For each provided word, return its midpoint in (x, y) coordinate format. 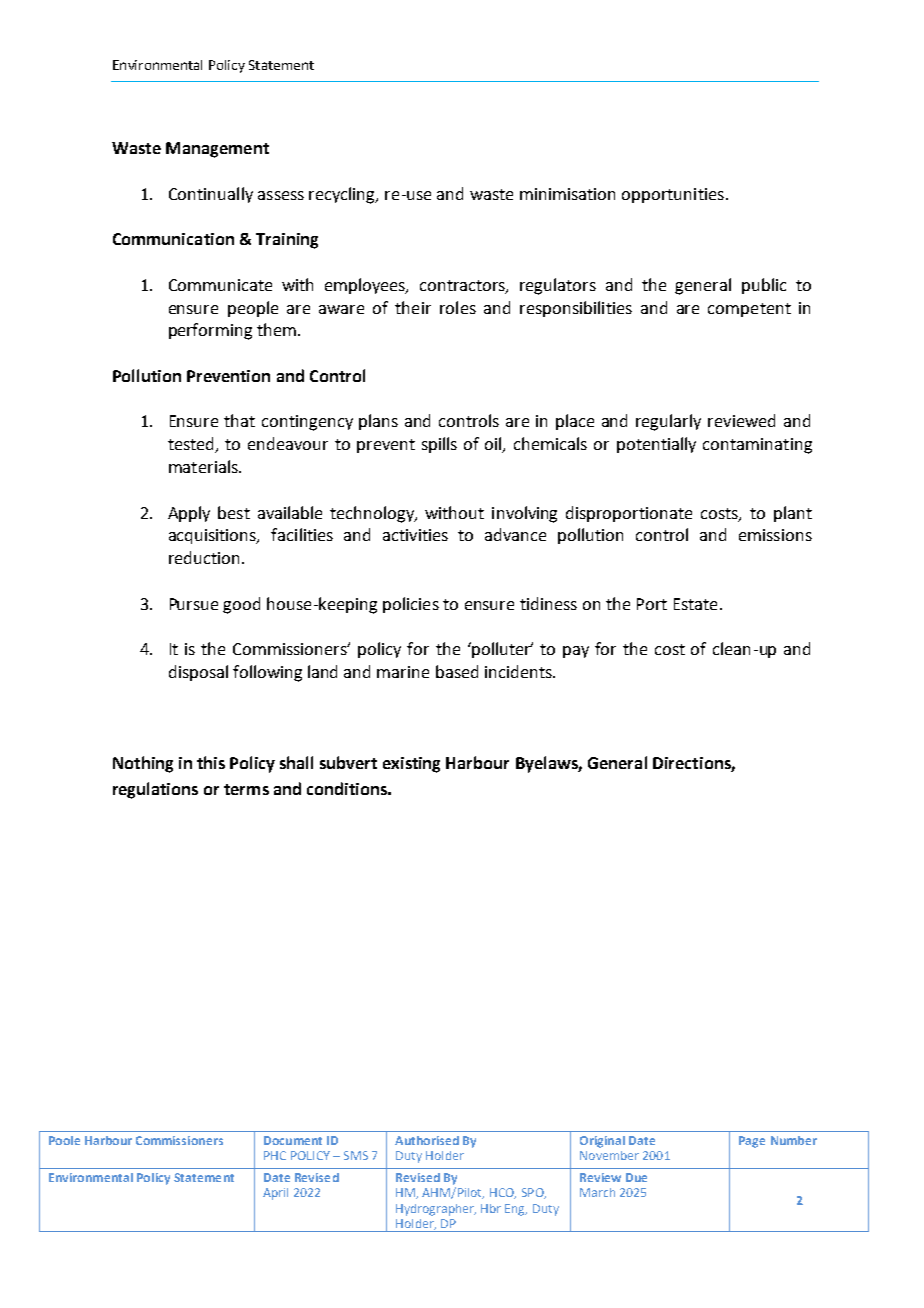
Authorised (427, 1140)
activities (415, 535)
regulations (155, 790)
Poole (64, 1140)
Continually (211, 195)
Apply (189, 514)
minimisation (567, 194)
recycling (343, 195)
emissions (775, 535)
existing (411, 765)
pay (576, 652)
